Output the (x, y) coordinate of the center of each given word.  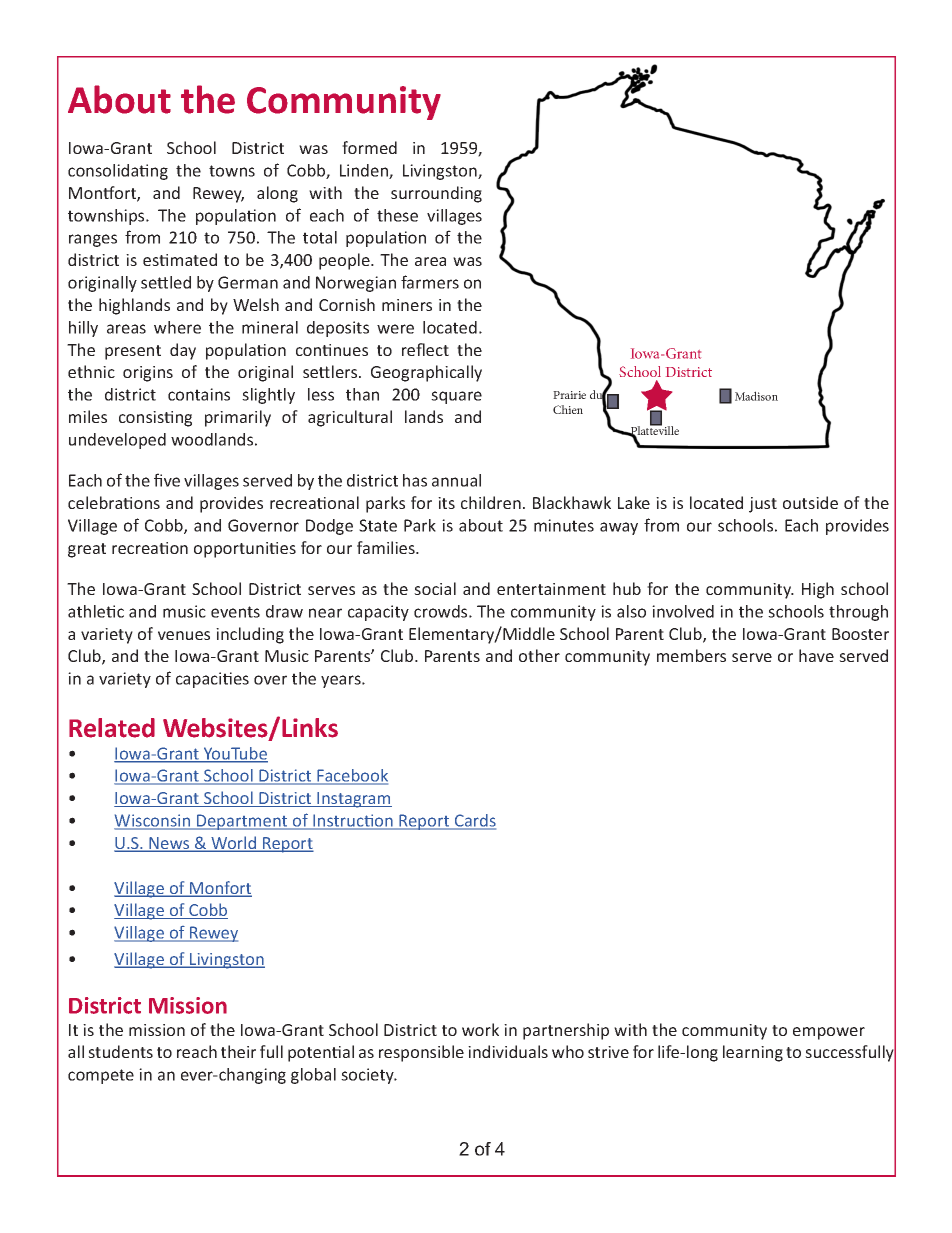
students (120, 1051)
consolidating (118, 172)
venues (184, 635)
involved (683, 611)
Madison (756, 396)
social (435, 588)
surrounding (436, 194)
